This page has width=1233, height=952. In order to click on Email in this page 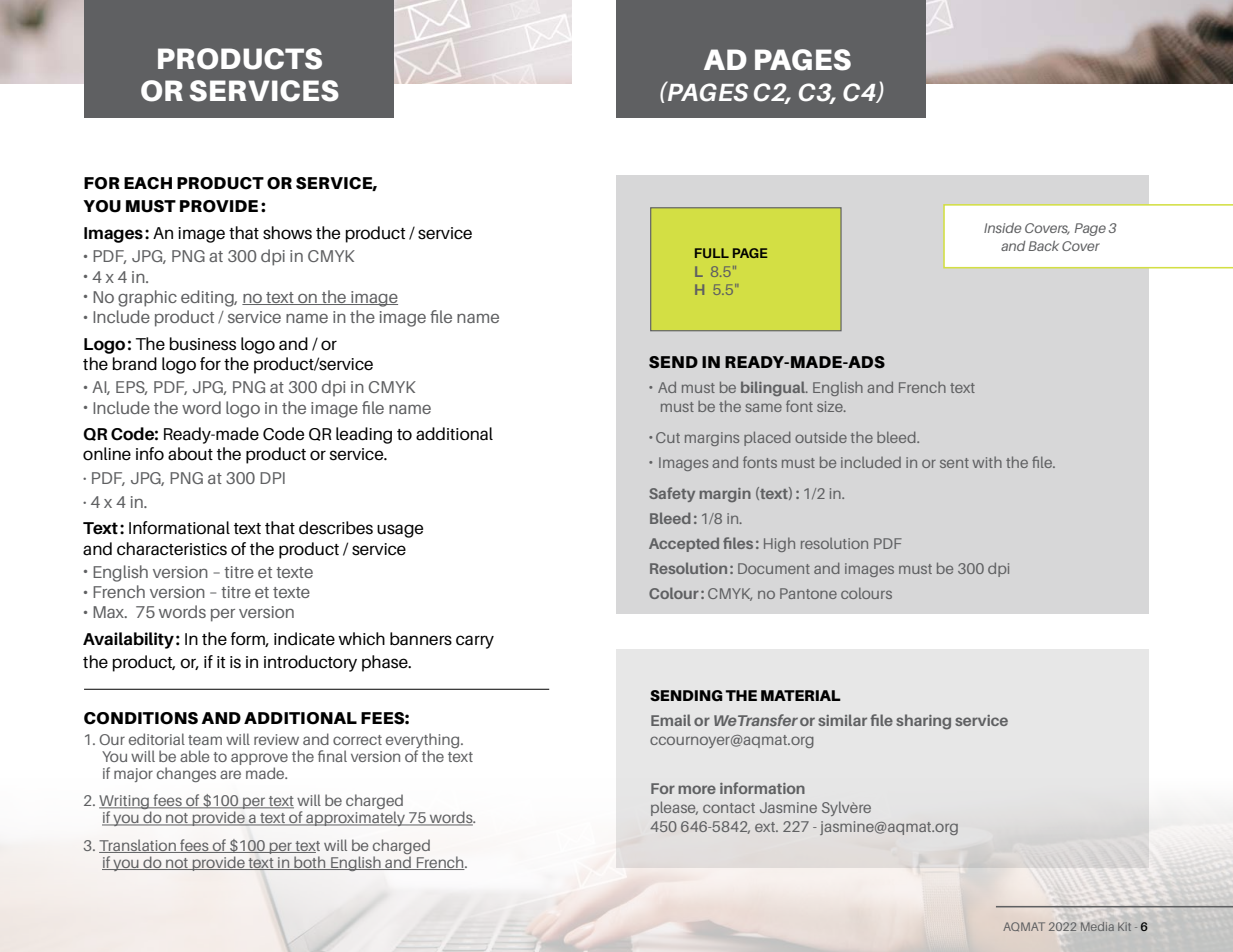, I will do `click(671, 720)`.
